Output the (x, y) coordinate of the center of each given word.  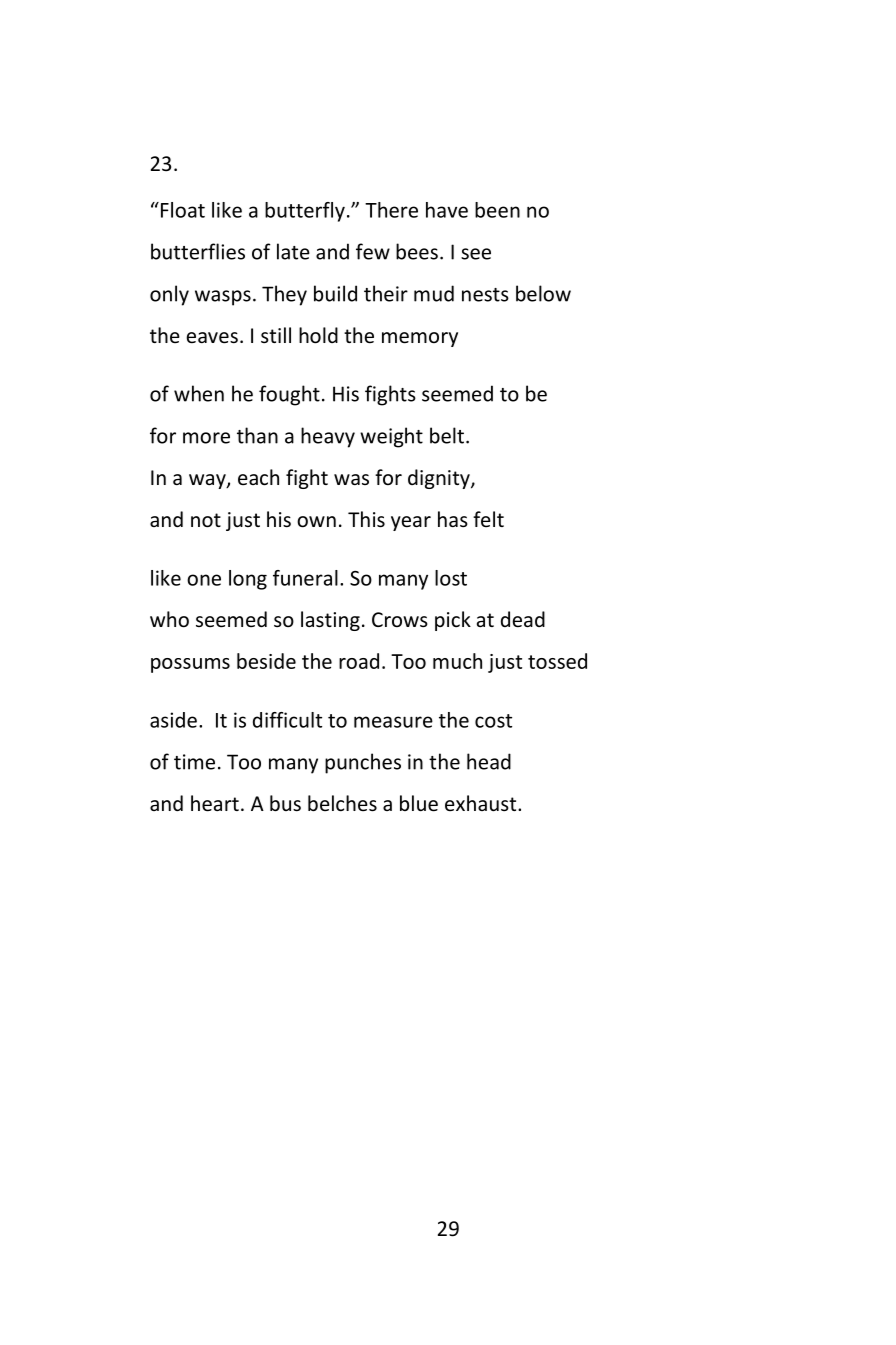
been (497, 210)
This (366, 519)
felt (488, 519)
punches (363, 763)
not (206, 520)
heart (215, 803)
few (373, 251)
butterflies (198, 251)
